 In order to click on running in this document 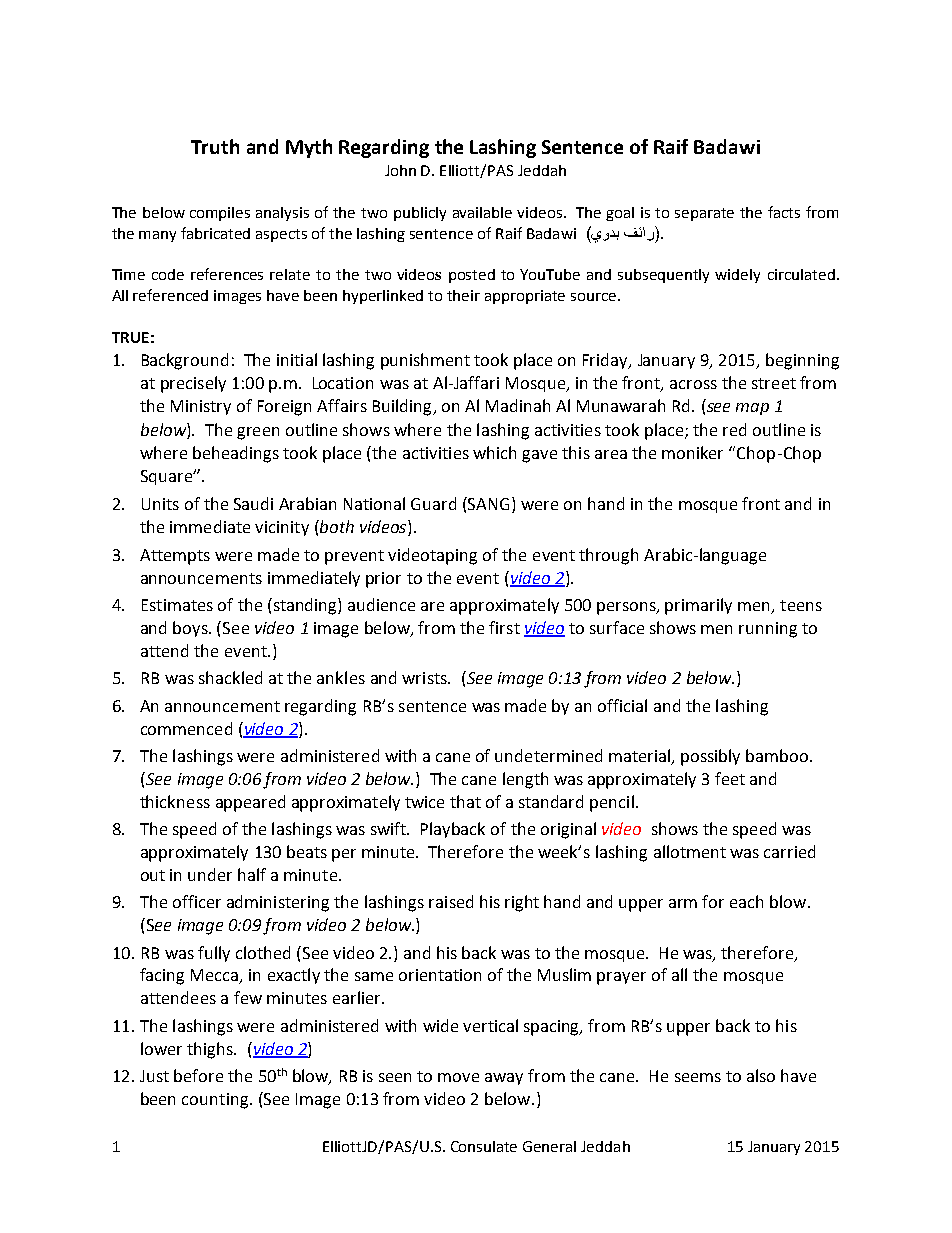, I will do `click(768, 630)`.
